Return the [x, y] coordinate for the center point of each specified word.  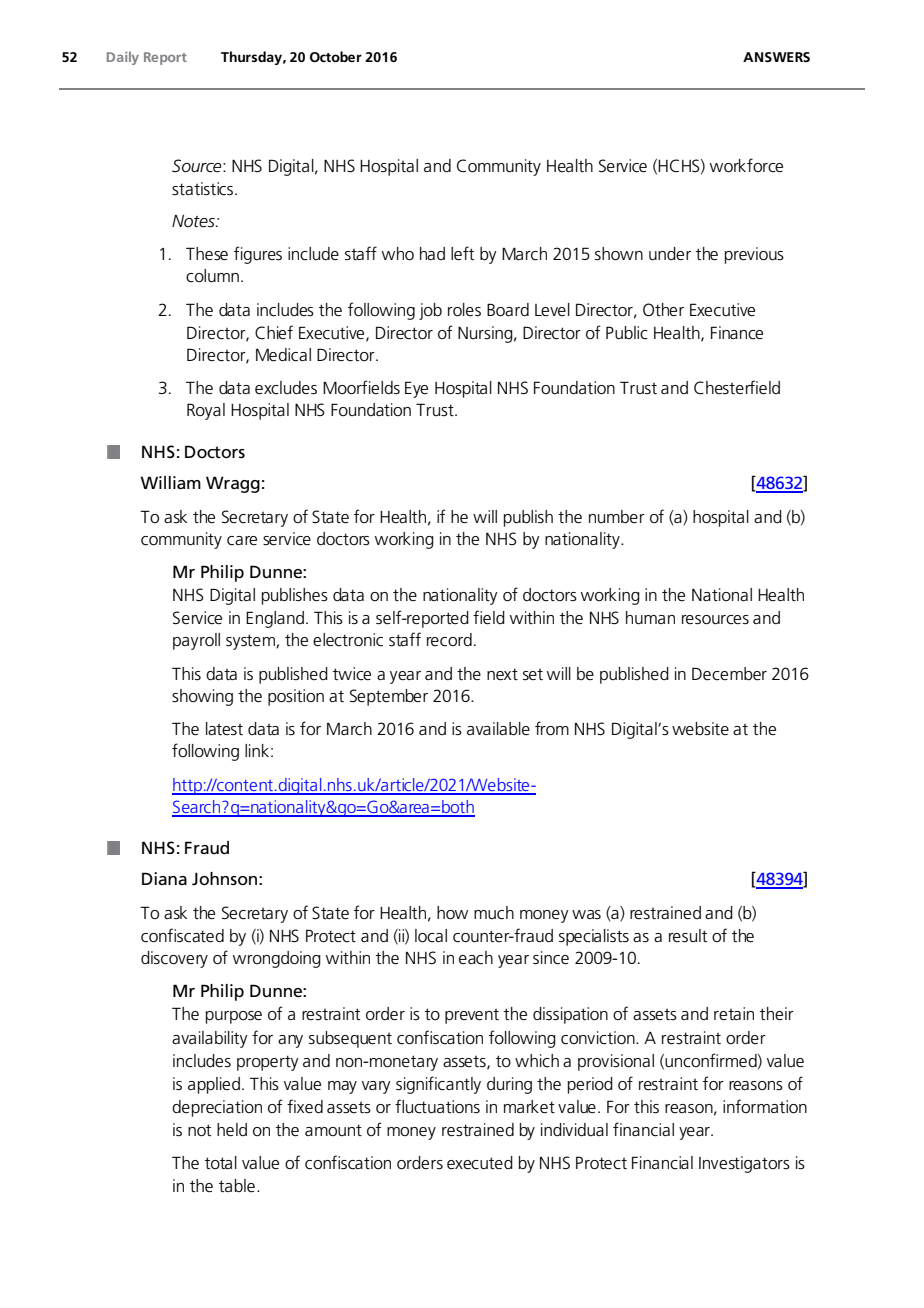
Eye [416, 389]
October [336, 56]
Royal [206, 411]
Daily [123, 58]
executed [480, 1163]
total [221, 1162]
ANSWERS [776, 57]
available [498, 729]
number [617, 516]
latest [224, 729]
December [729, 674]
